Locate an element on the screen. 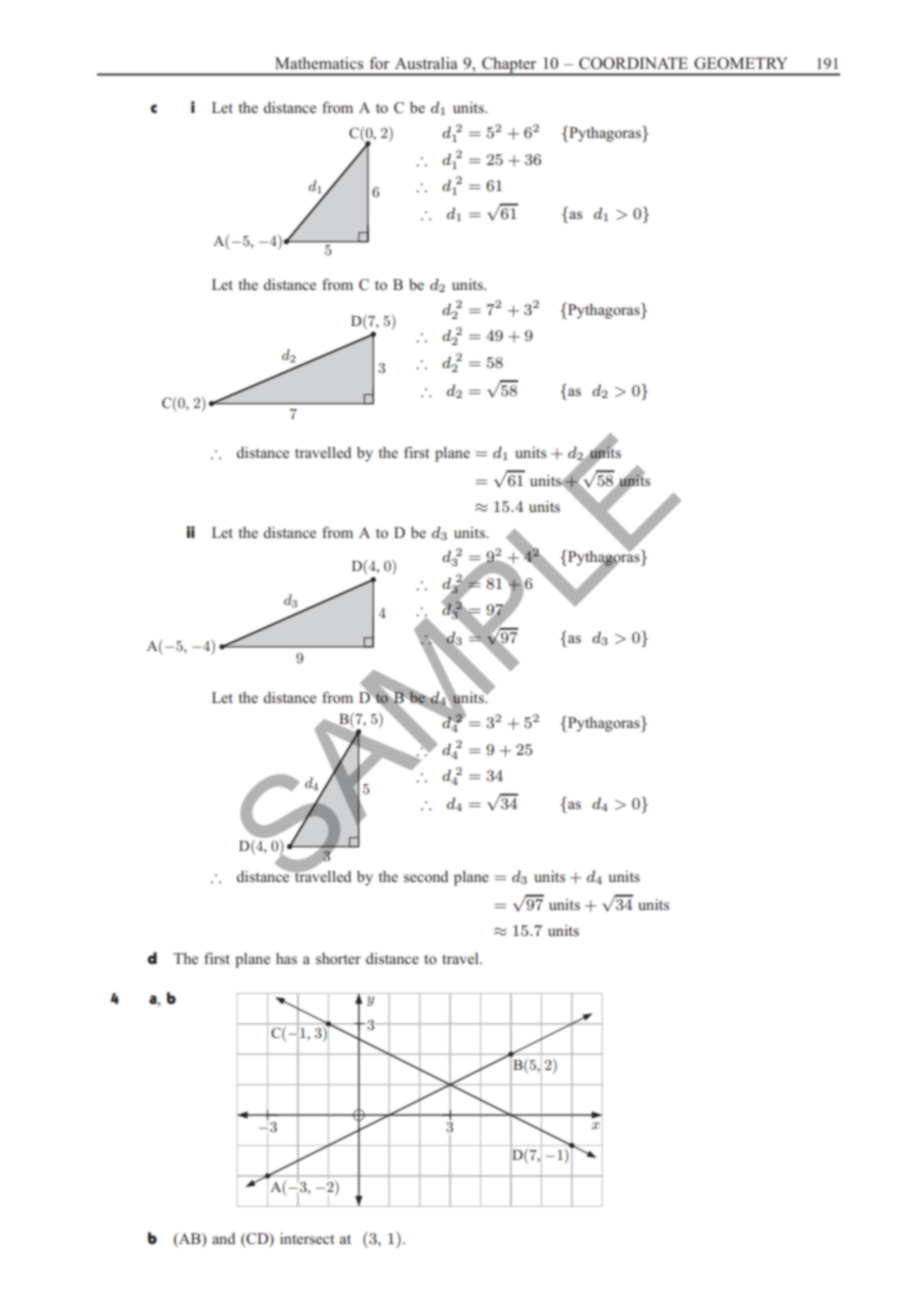 The width and height of the screenshot is (910, 1316). Chapter is located at coordinates (509, 66).
